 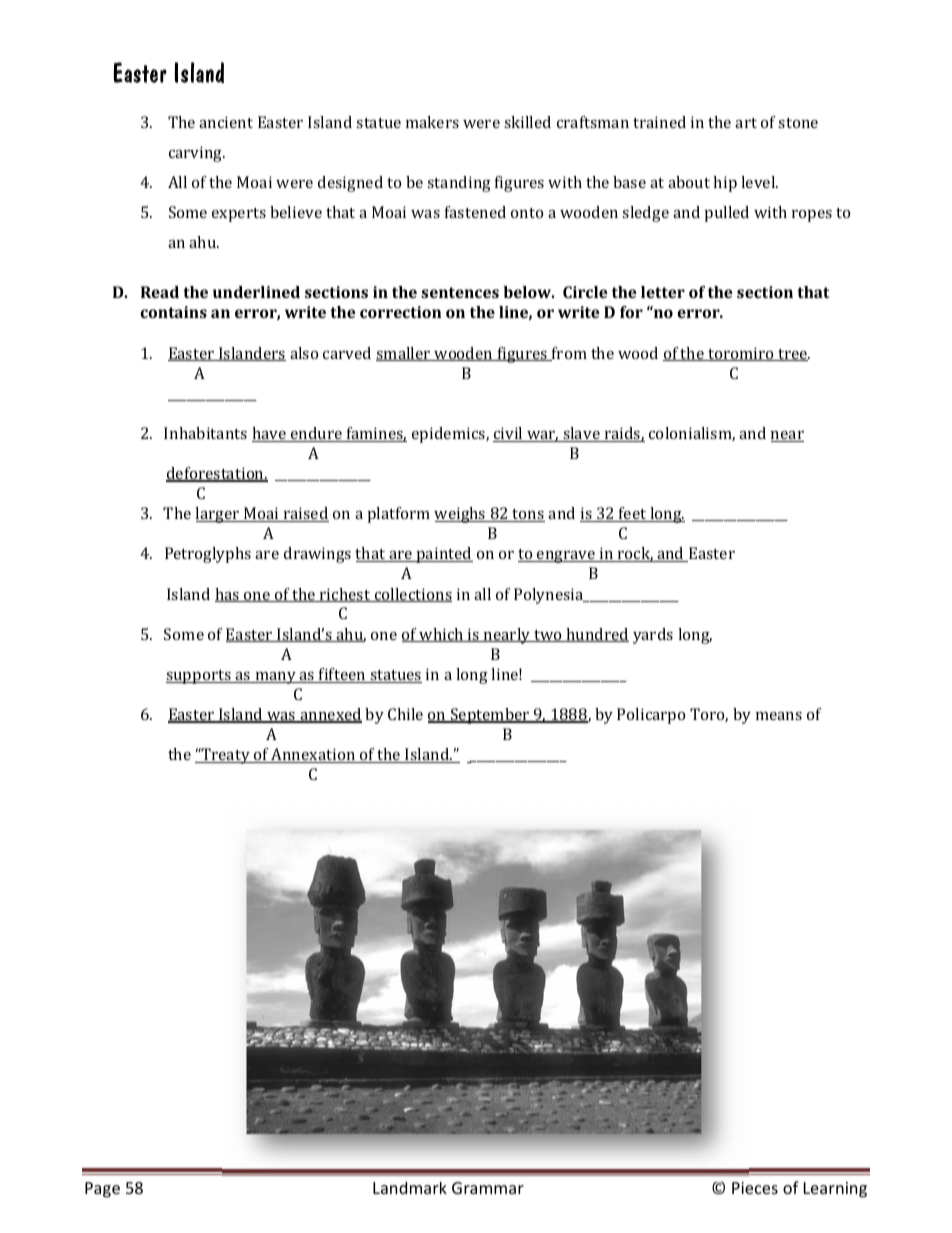 I want to click on level, so click(x=759, y=182).
